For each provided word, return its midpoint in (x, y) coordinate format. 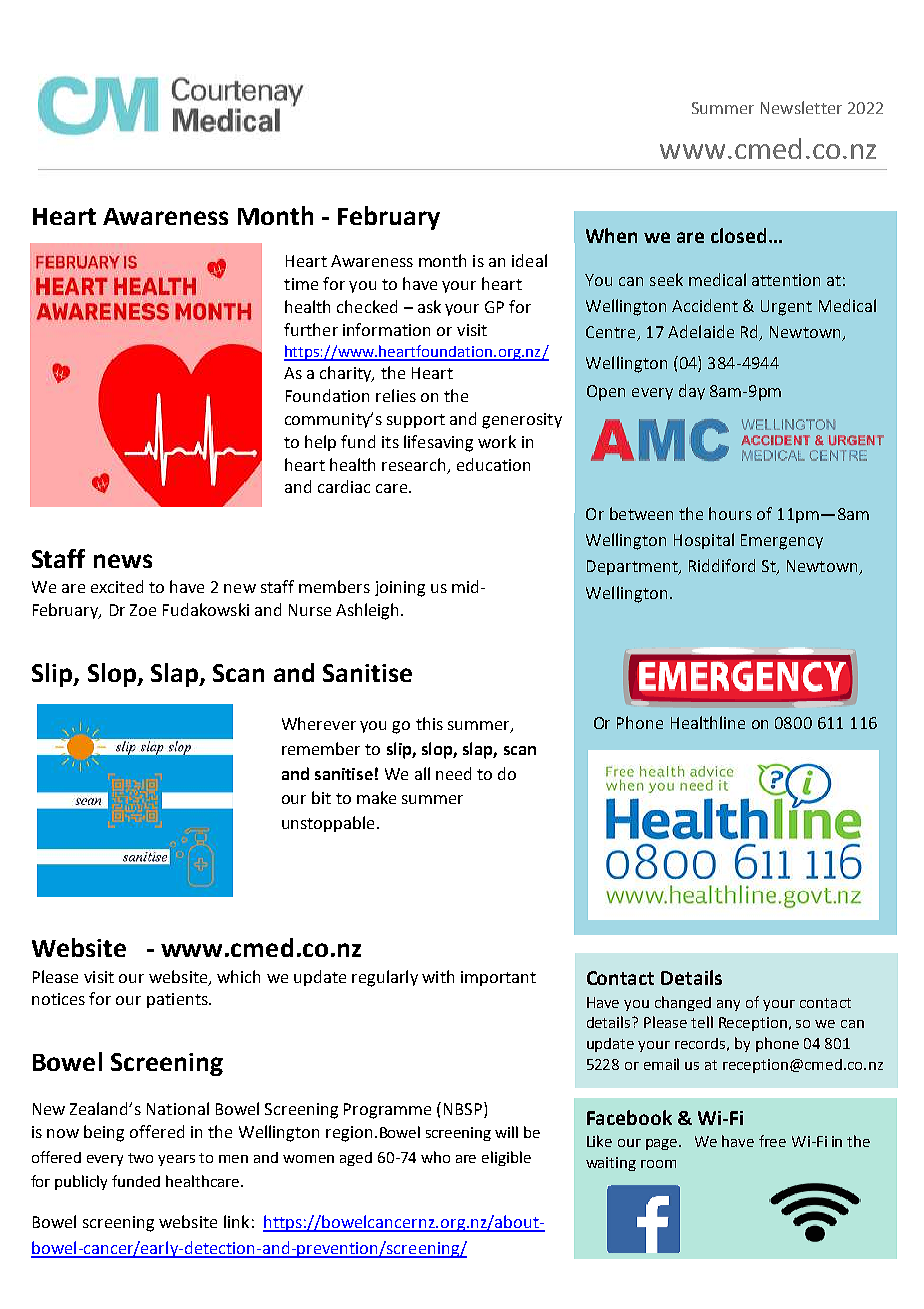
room (658, 1164)
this (429, 723)
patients (178, 1000)
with (438, 976)
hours (730, 513)
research (413, 464)
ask (429, 306)
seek (666, 279)
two (140, 1158)
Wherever (319, 723)
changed (683, 1003)
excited (117, 586)
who (435, 1157)
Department (633, 567)
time (301, 284)
